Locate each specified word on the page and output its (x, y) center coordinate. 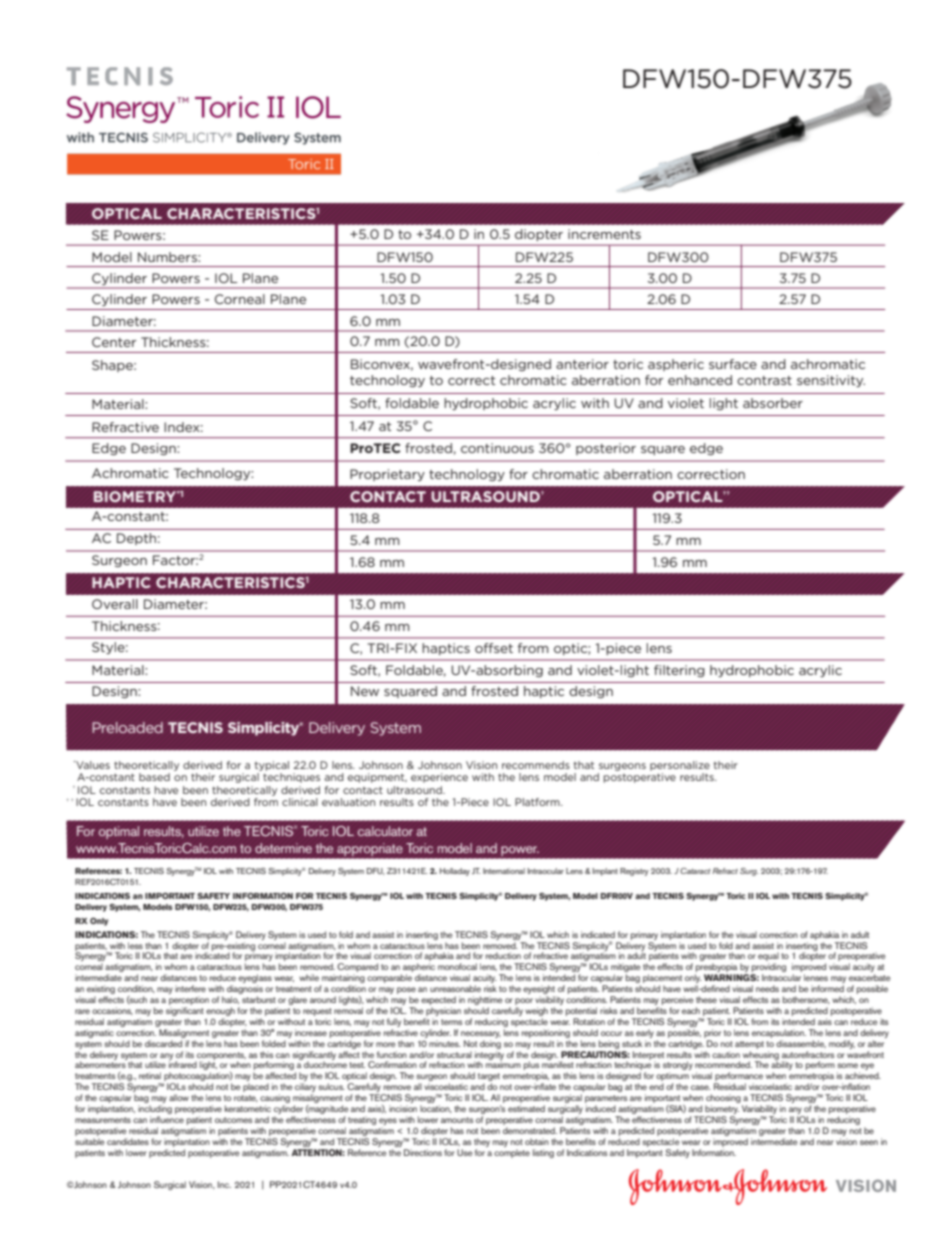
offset (494, 648)
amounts (457, 1120)
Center (114, 342)
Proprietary (387, 475)
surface (733, 364)
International (504, 871)
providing (768, 969)
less (135, 945)
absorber (773, 403)
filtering (679, 671)
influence (167, 1119)
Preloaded (127, 727)
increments (604, 234)
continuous (497, 448)
